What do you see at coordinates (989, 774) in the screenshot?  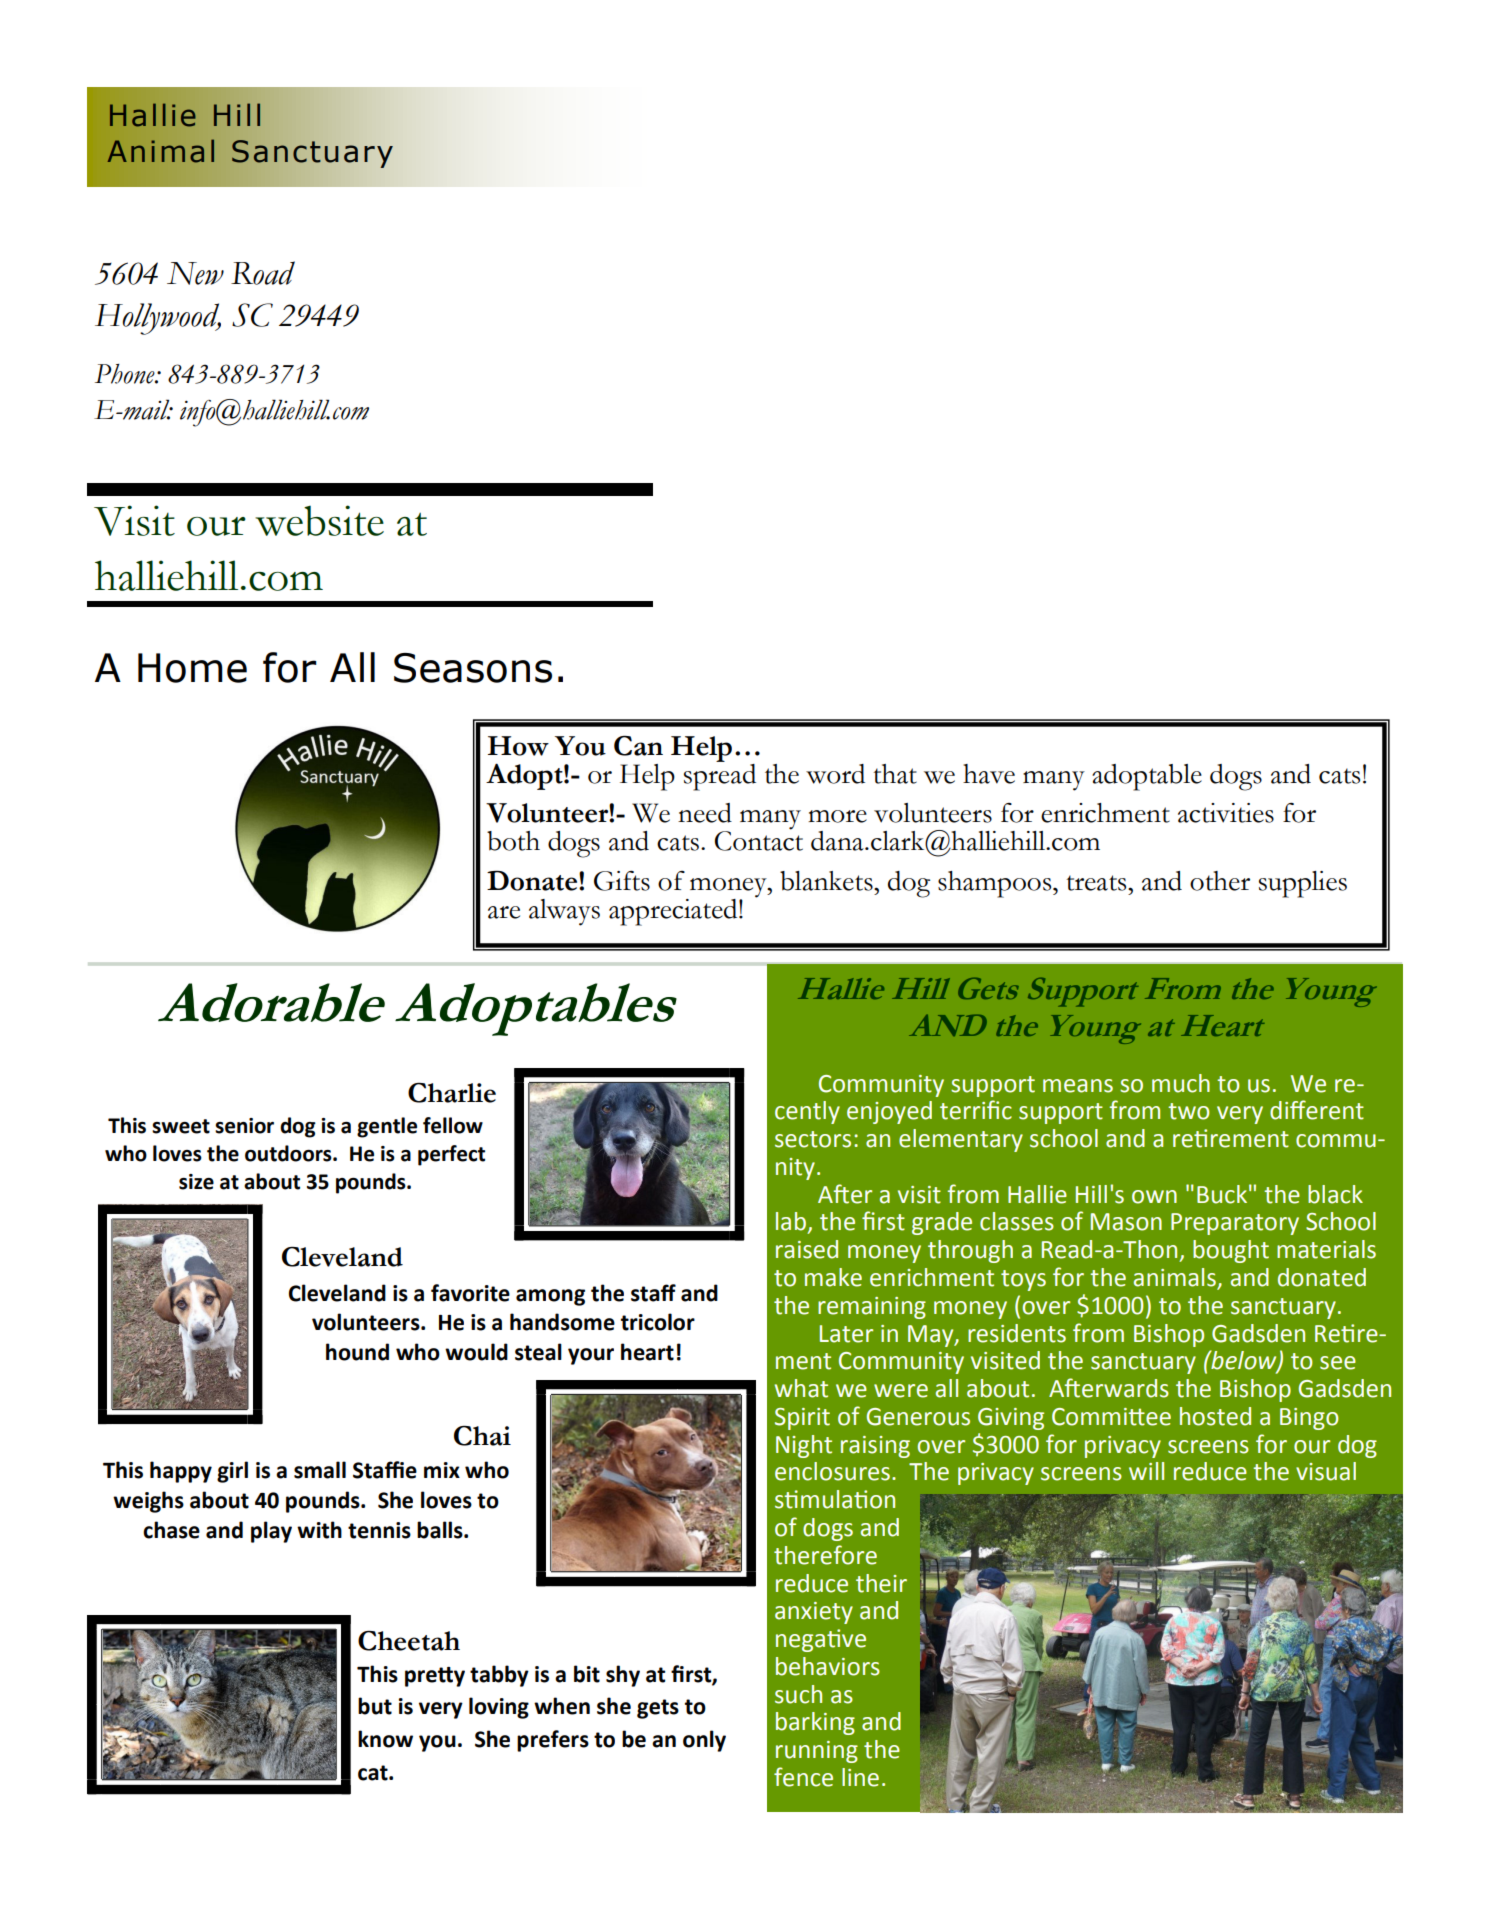 I see `have` at bounding box center [989, 774].
